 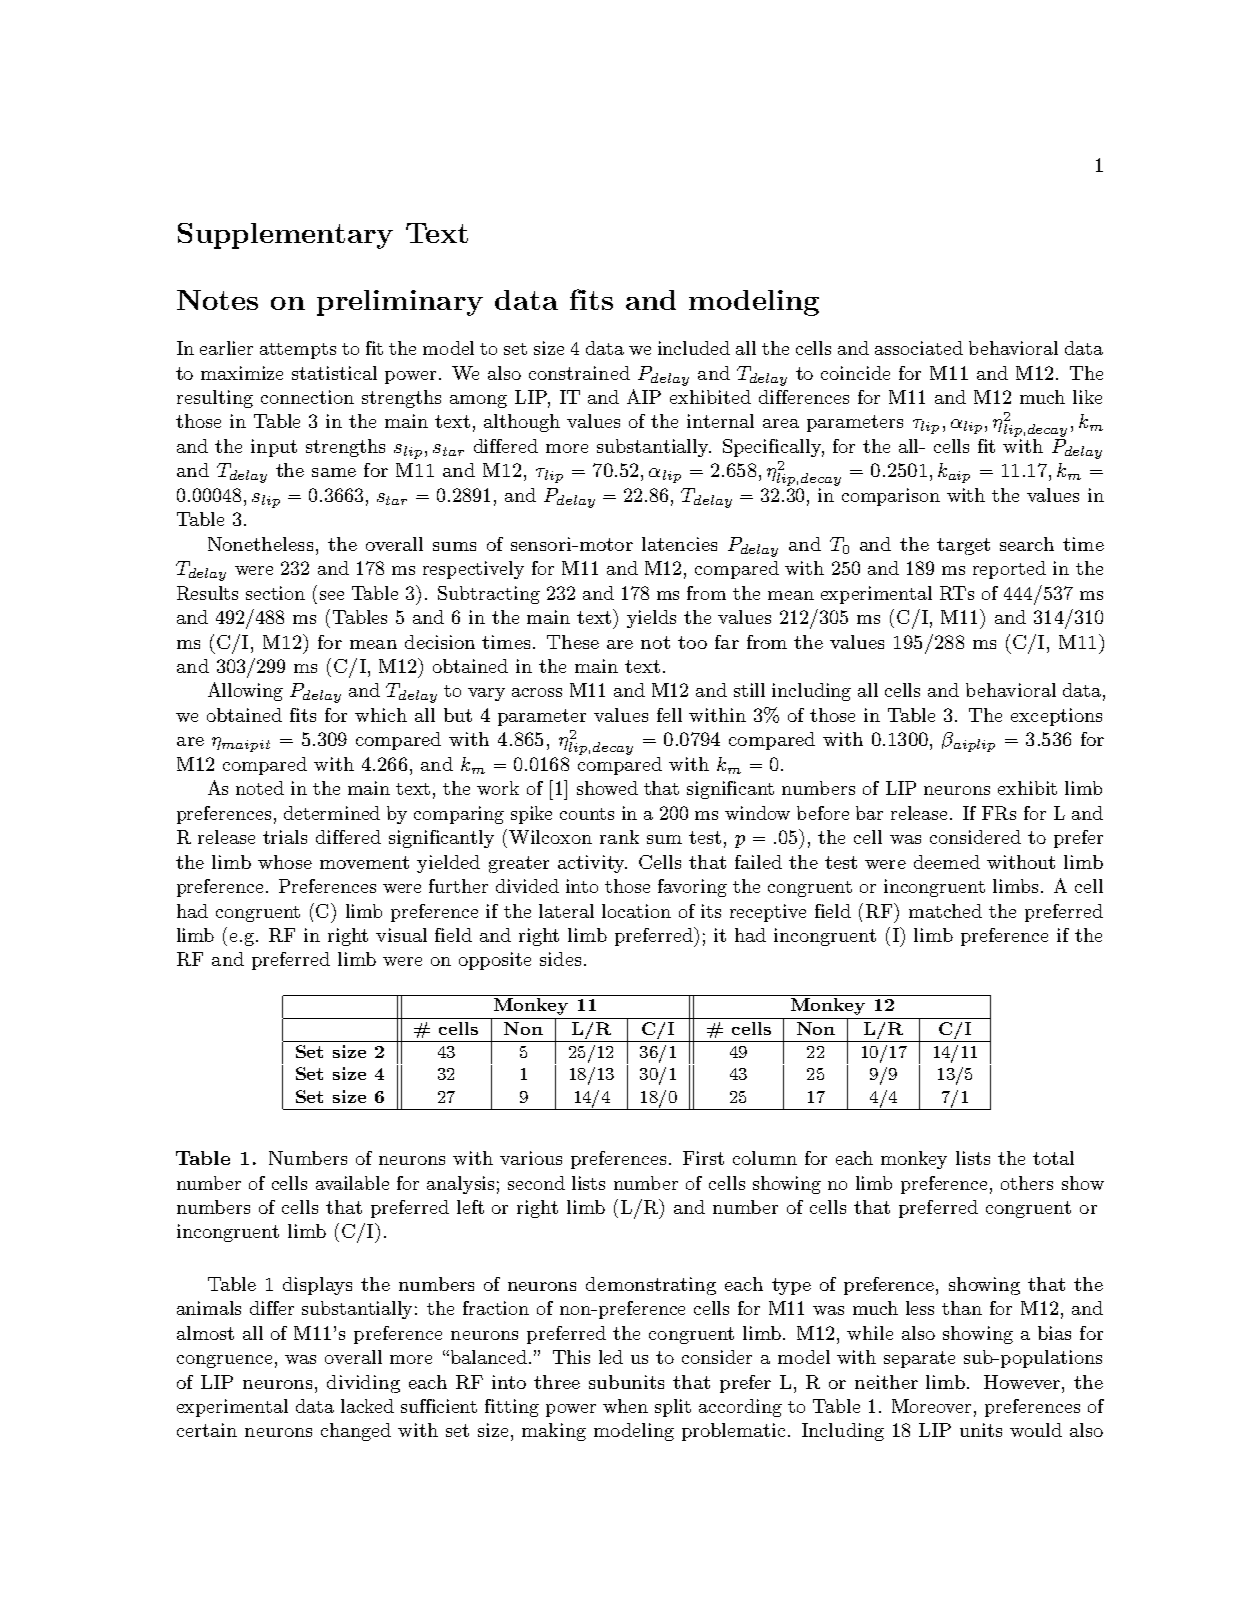 I want to click on dividing, so click(x=363, y=1384).
